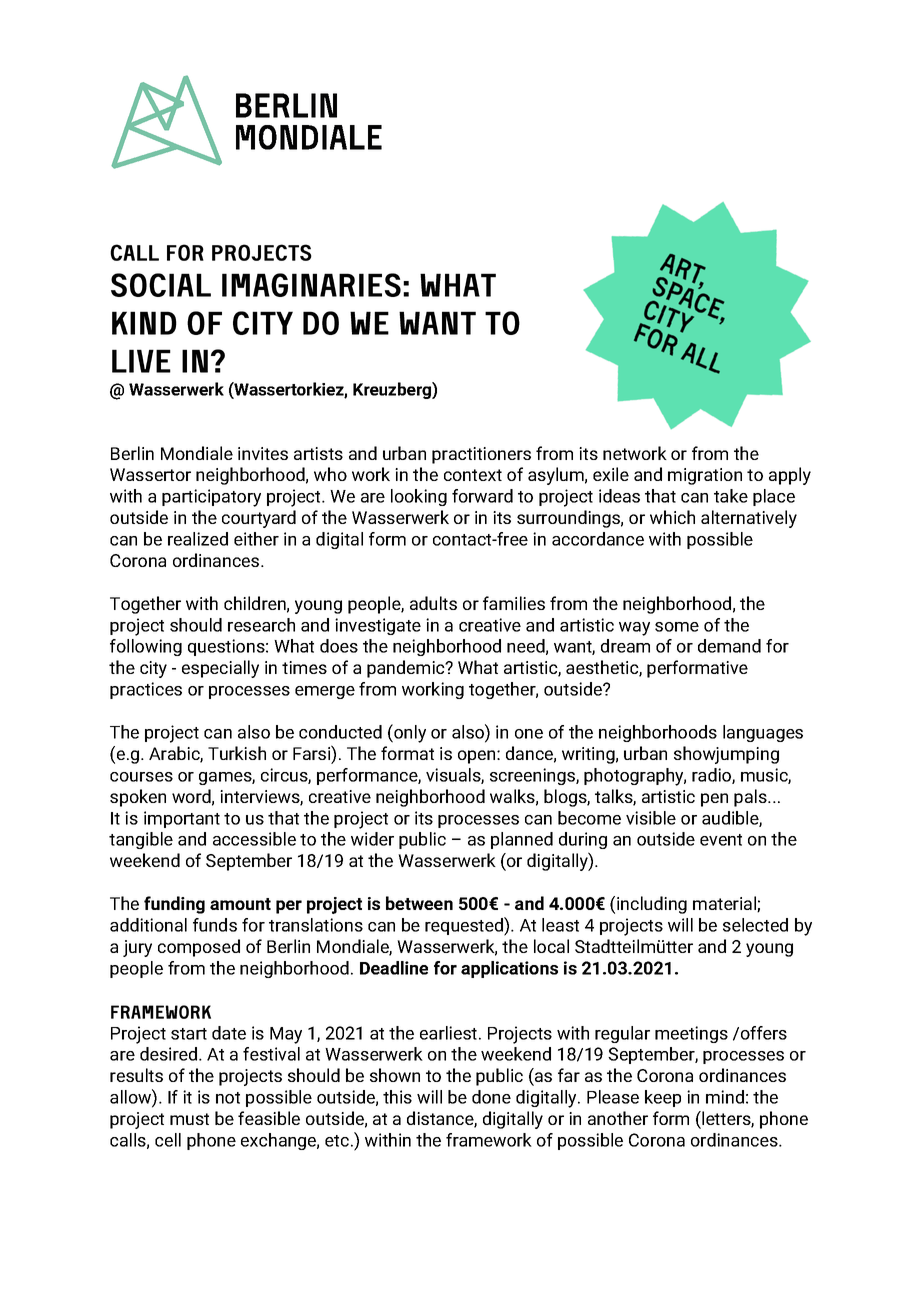 The height and width of the screenshot is (1308, 924). What do you see at coordinates (705, 476) in the screenshot?
I see `migration` at bounding box center [705, 476].
